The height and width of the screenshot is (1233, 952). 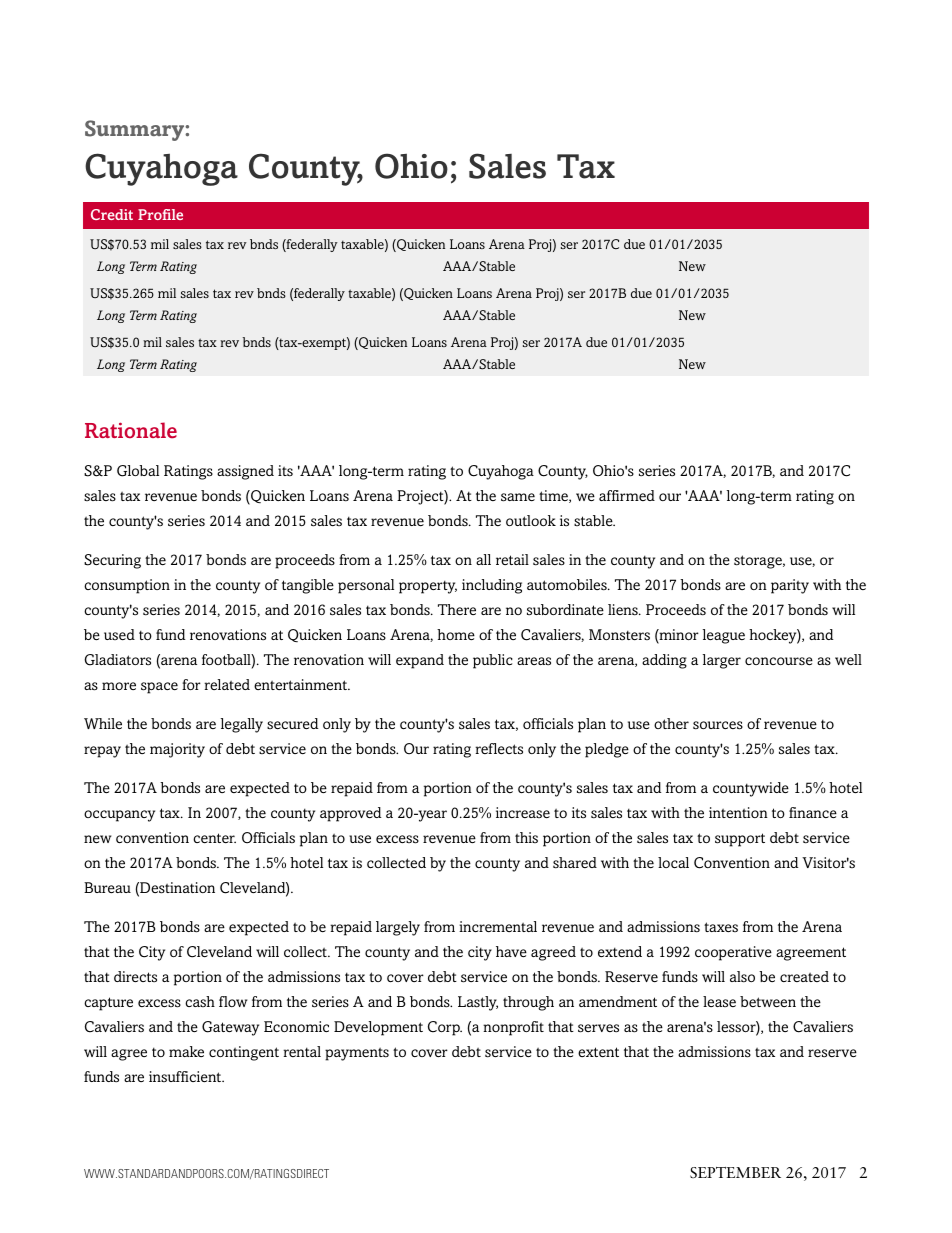 I want to click on parity, so click(x=790, y=586).
